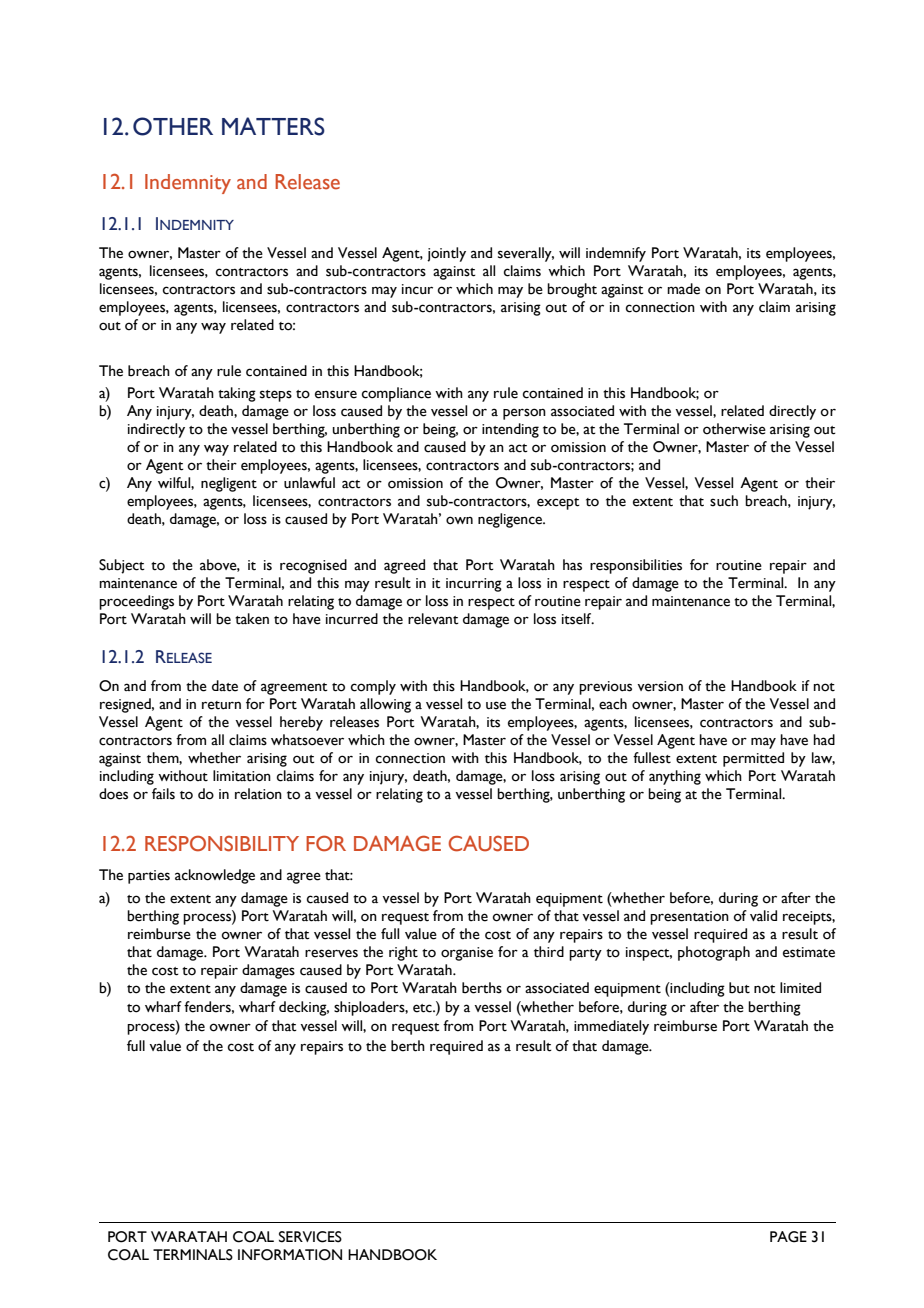 This screenshot has width=924, height=1308. I want to click on PAGE, so click(788, 1237).
